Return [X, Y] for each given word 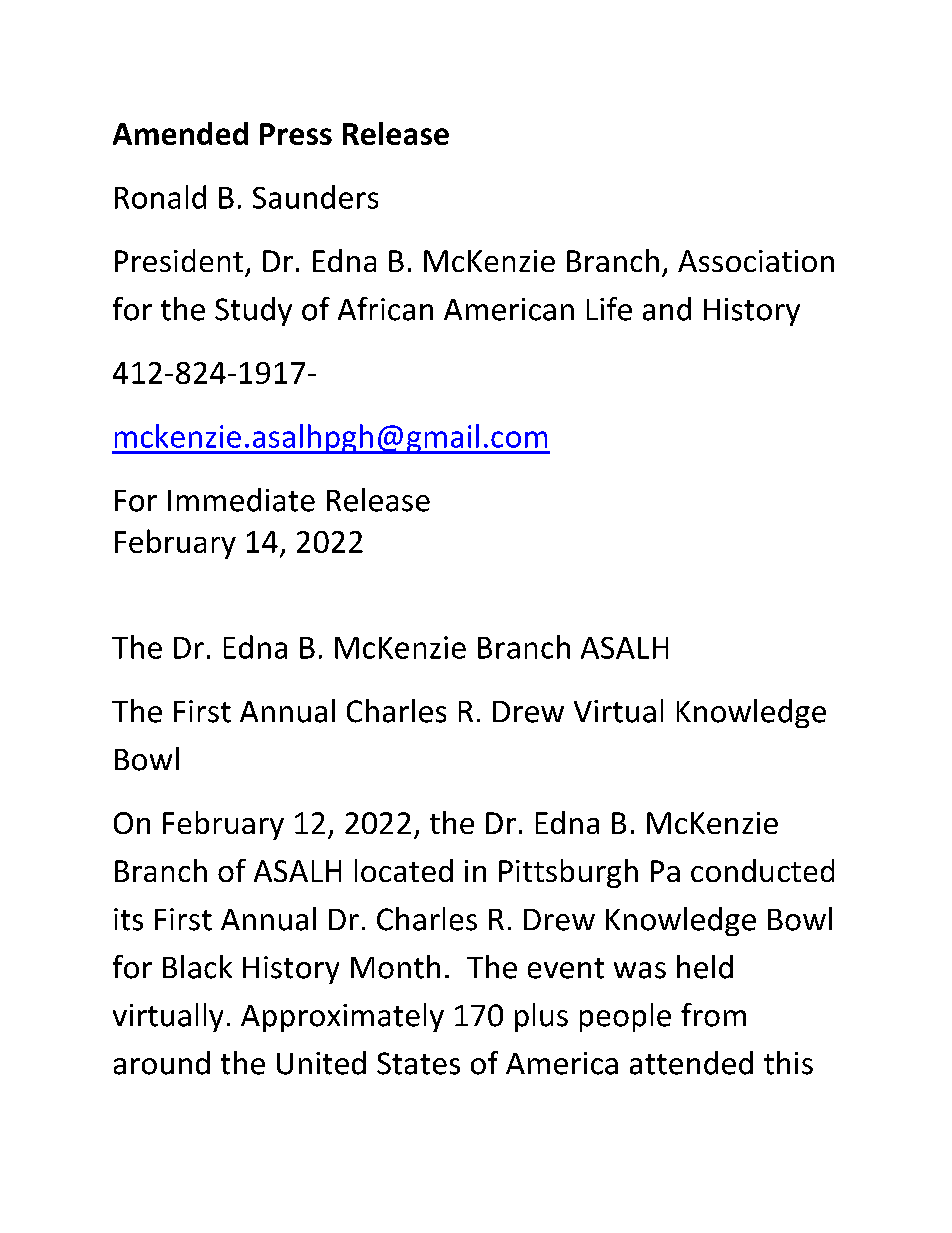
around [162, 1063]
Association [756, 261]
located [404, 870]
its [128, 919]
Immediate [241, 500]
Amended [180, 133]
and [667, 309]
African [385, 309]
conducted [762, 870]
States [418, 1063]
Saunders [315, 197]
